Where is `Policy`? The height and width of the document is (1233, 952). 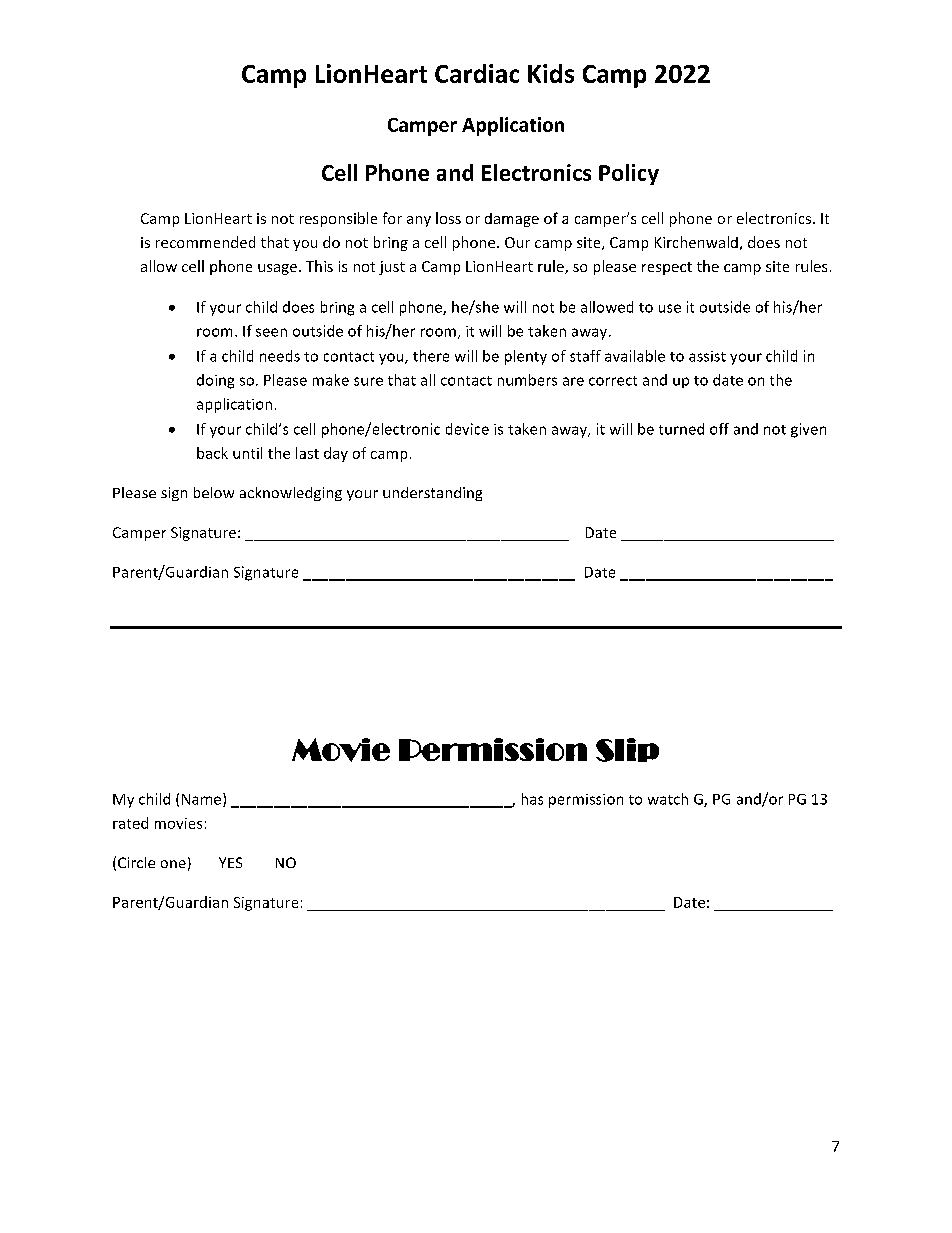
Policy is located at coordinates (629, 174).
